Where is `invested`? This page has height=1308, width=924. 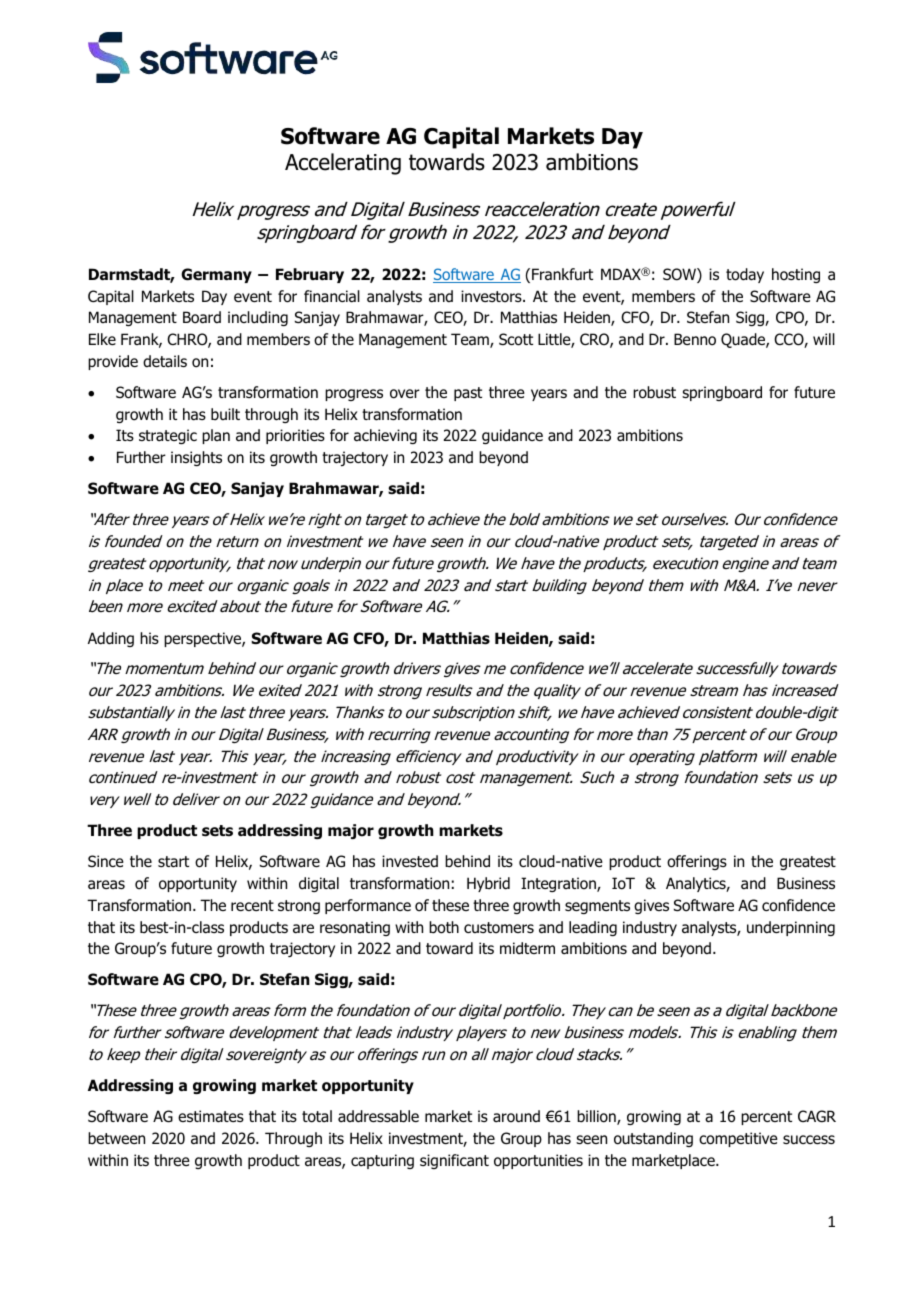 invested is located at coordinates (410, 861).
